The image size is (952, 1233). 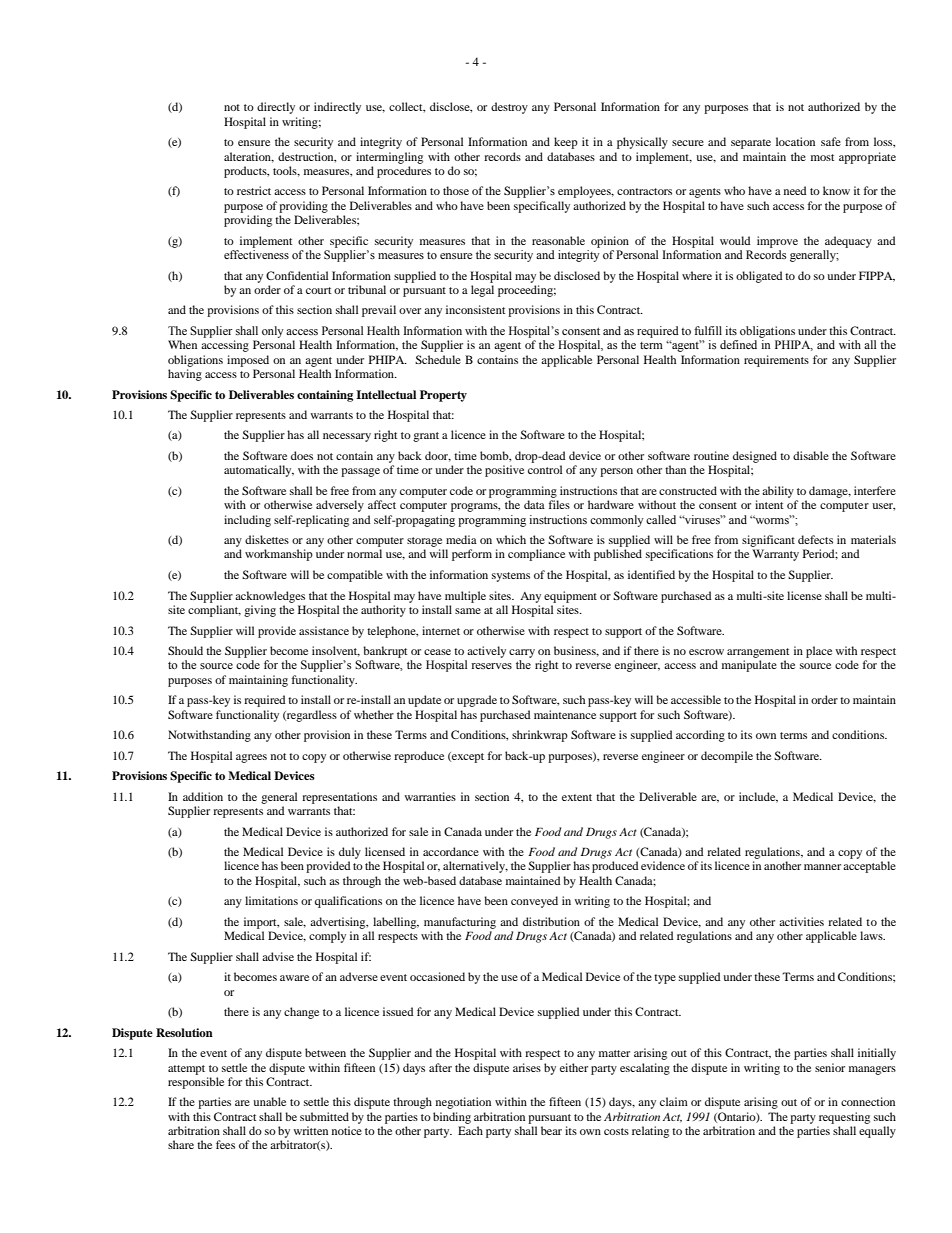 I want to click on carry, so click(x=522, y=653).
